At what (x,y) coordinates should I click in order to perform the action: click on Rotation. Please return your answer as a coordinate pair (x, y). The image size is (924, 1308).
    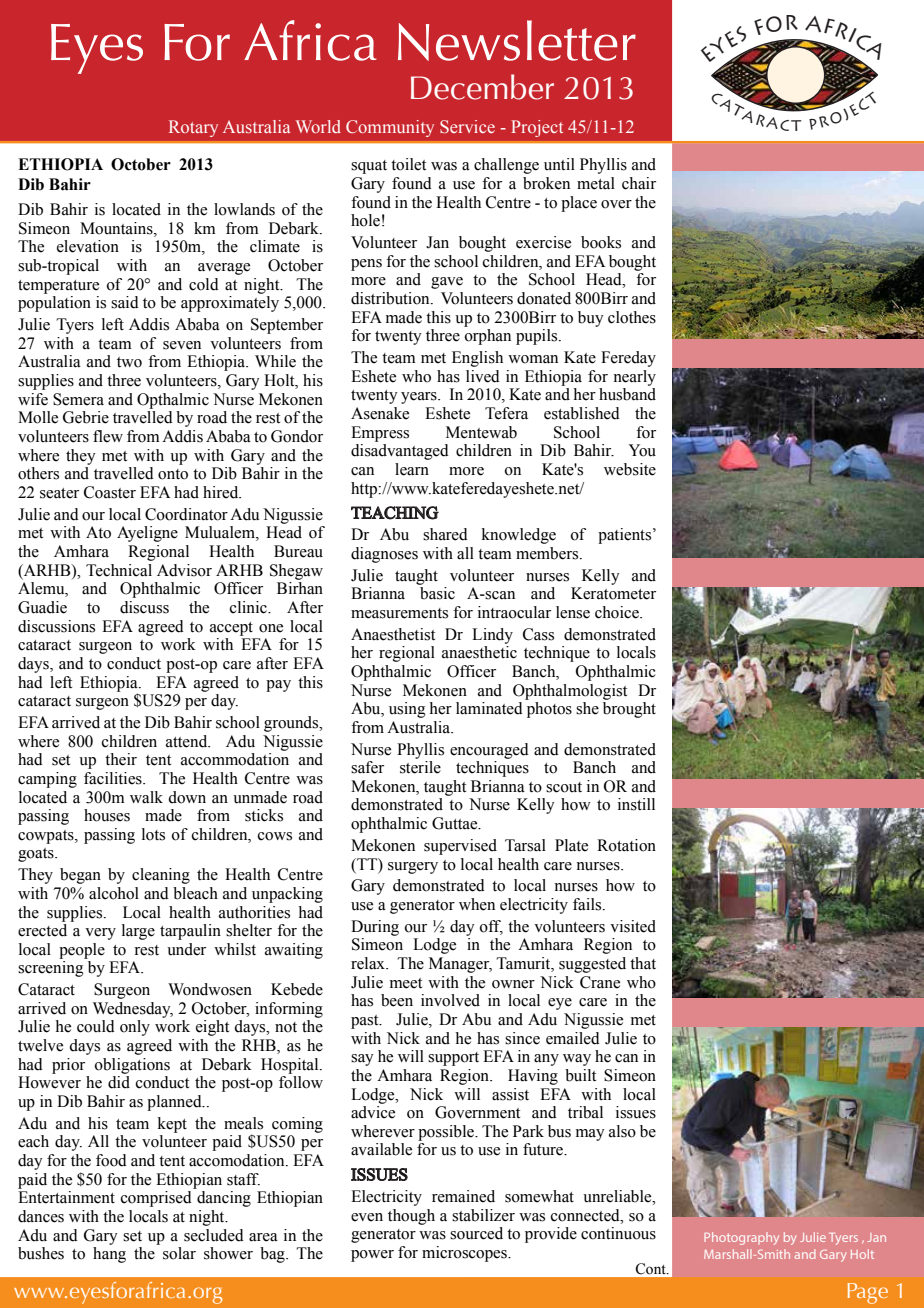
    Looking at the image, I should click on (626, 845).
